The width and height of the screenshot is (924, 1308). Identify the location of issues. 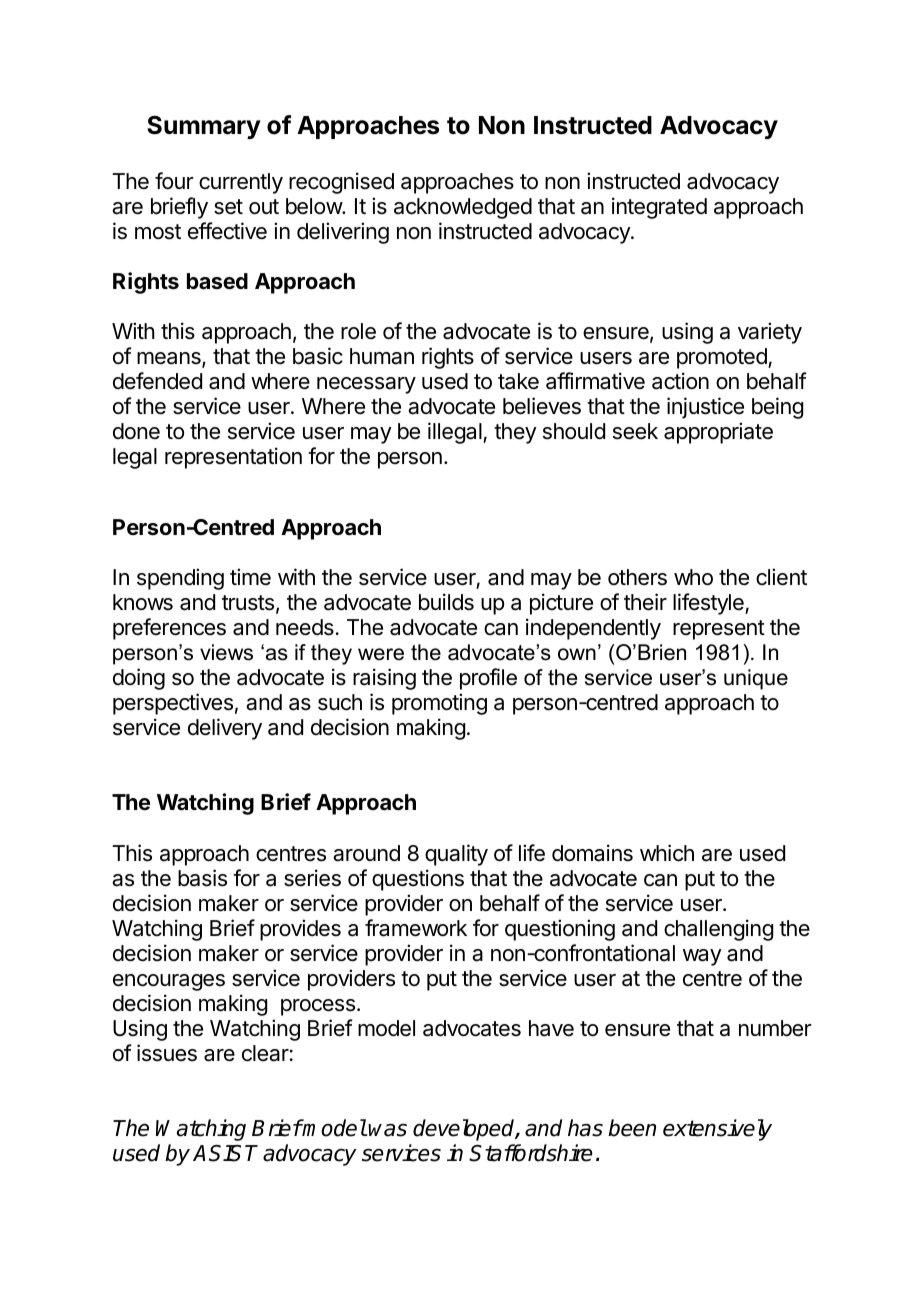
(167, 1053).
